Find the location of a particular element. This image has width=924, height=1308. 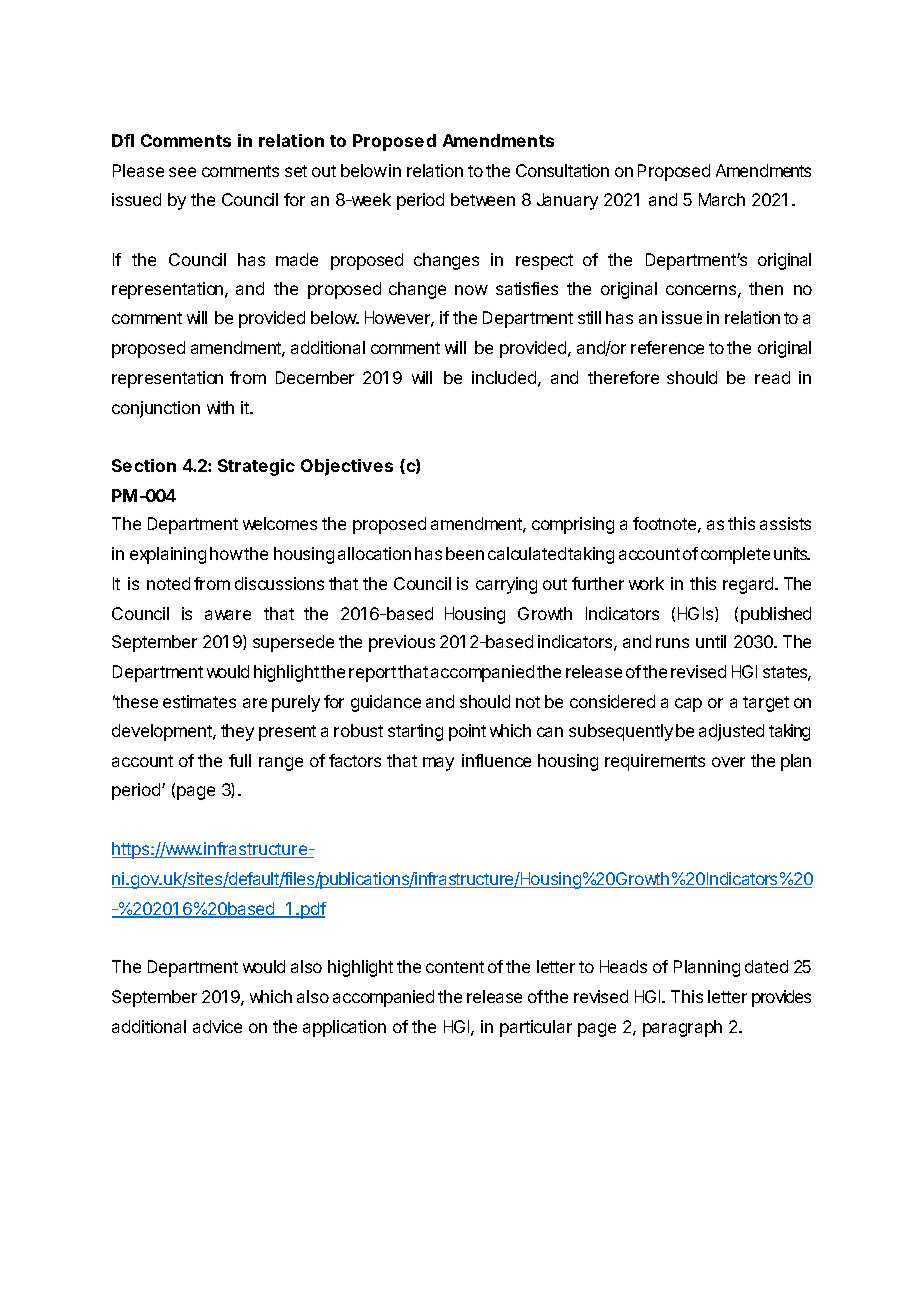

March is located at coordinates (722, 199).
